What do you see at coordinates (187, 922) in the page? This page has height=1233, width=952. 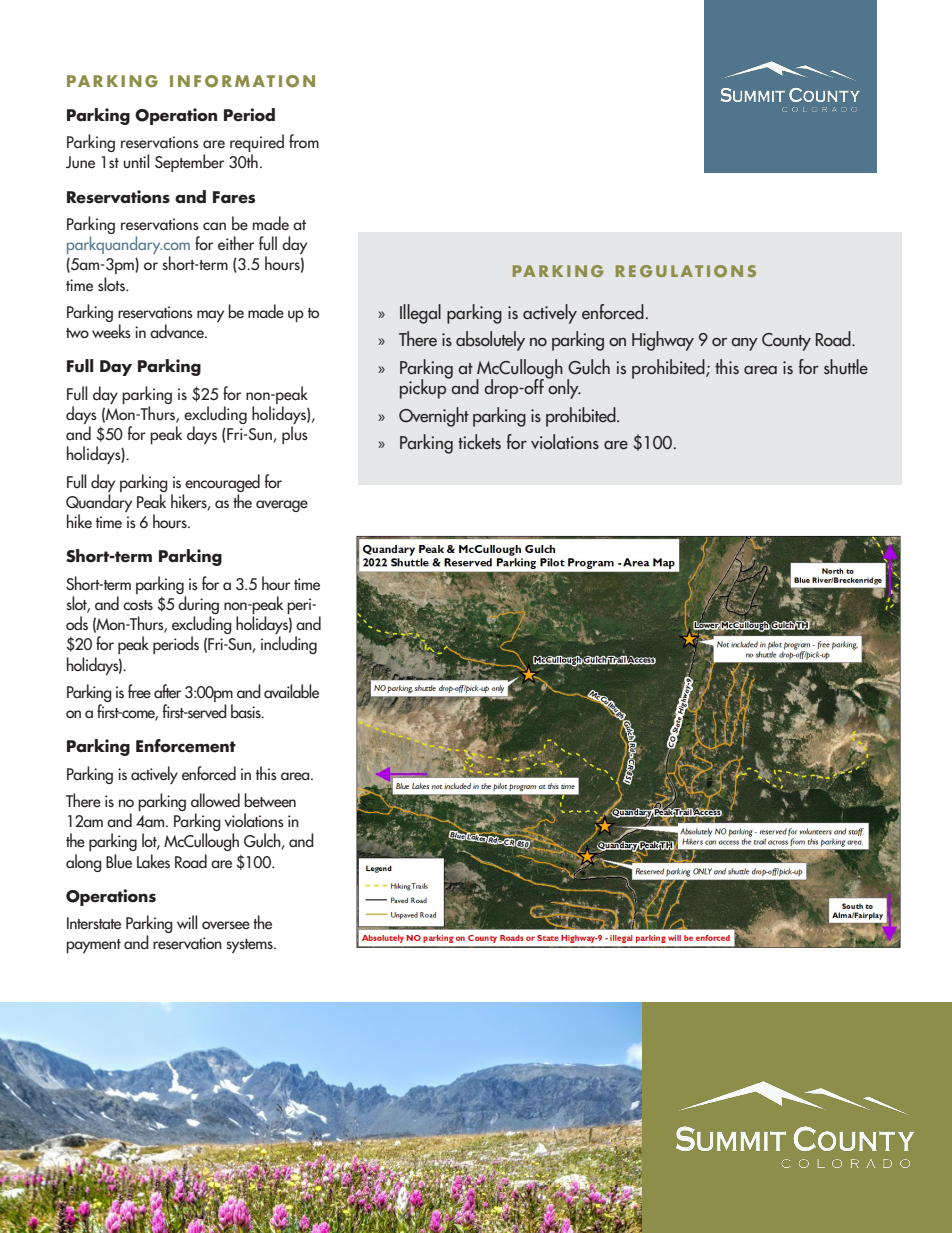 I see `will` at bounding box center [187, 922].
